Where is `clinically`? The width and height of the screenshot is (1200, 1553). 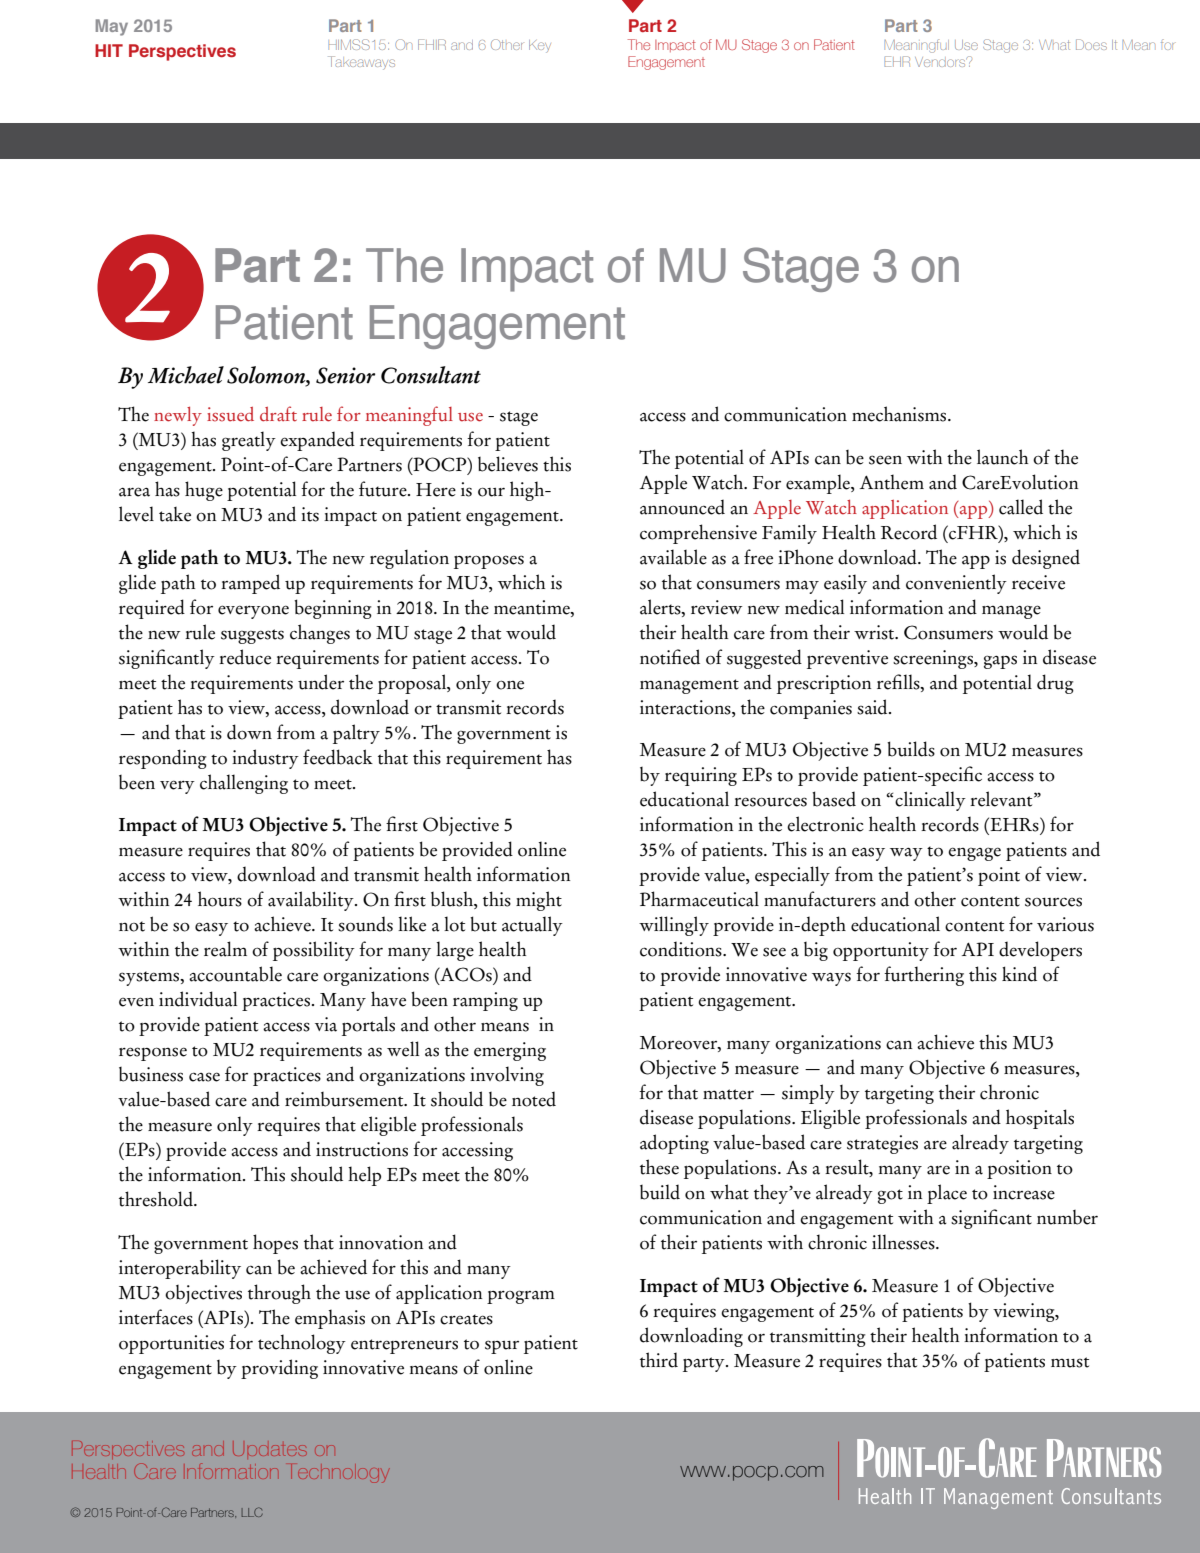 clinically is located at coordinates (930, 801).
